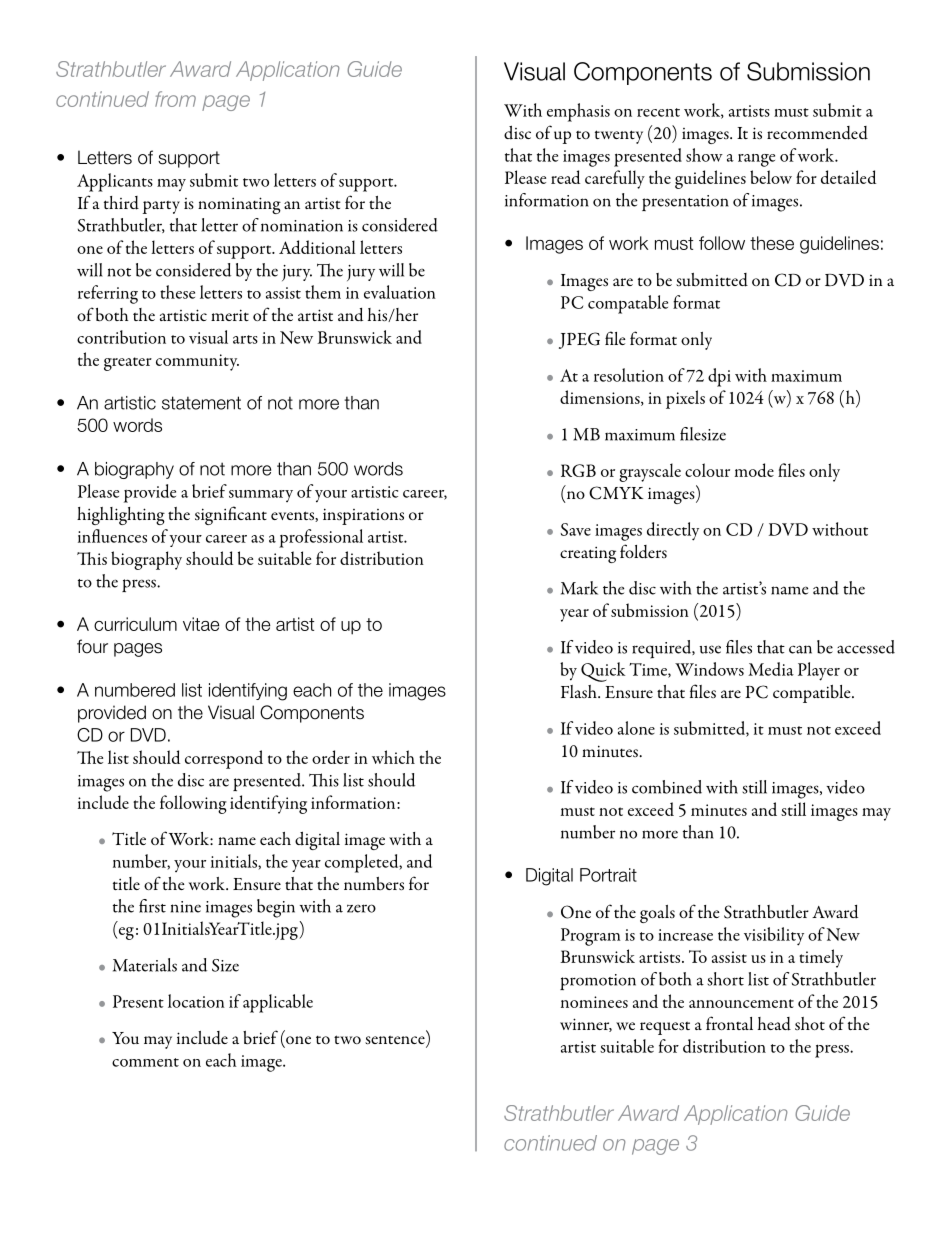 Image resolution: width=952 pixels, height=1233 pixels. I want to click on Mark, so click(579, 588).
